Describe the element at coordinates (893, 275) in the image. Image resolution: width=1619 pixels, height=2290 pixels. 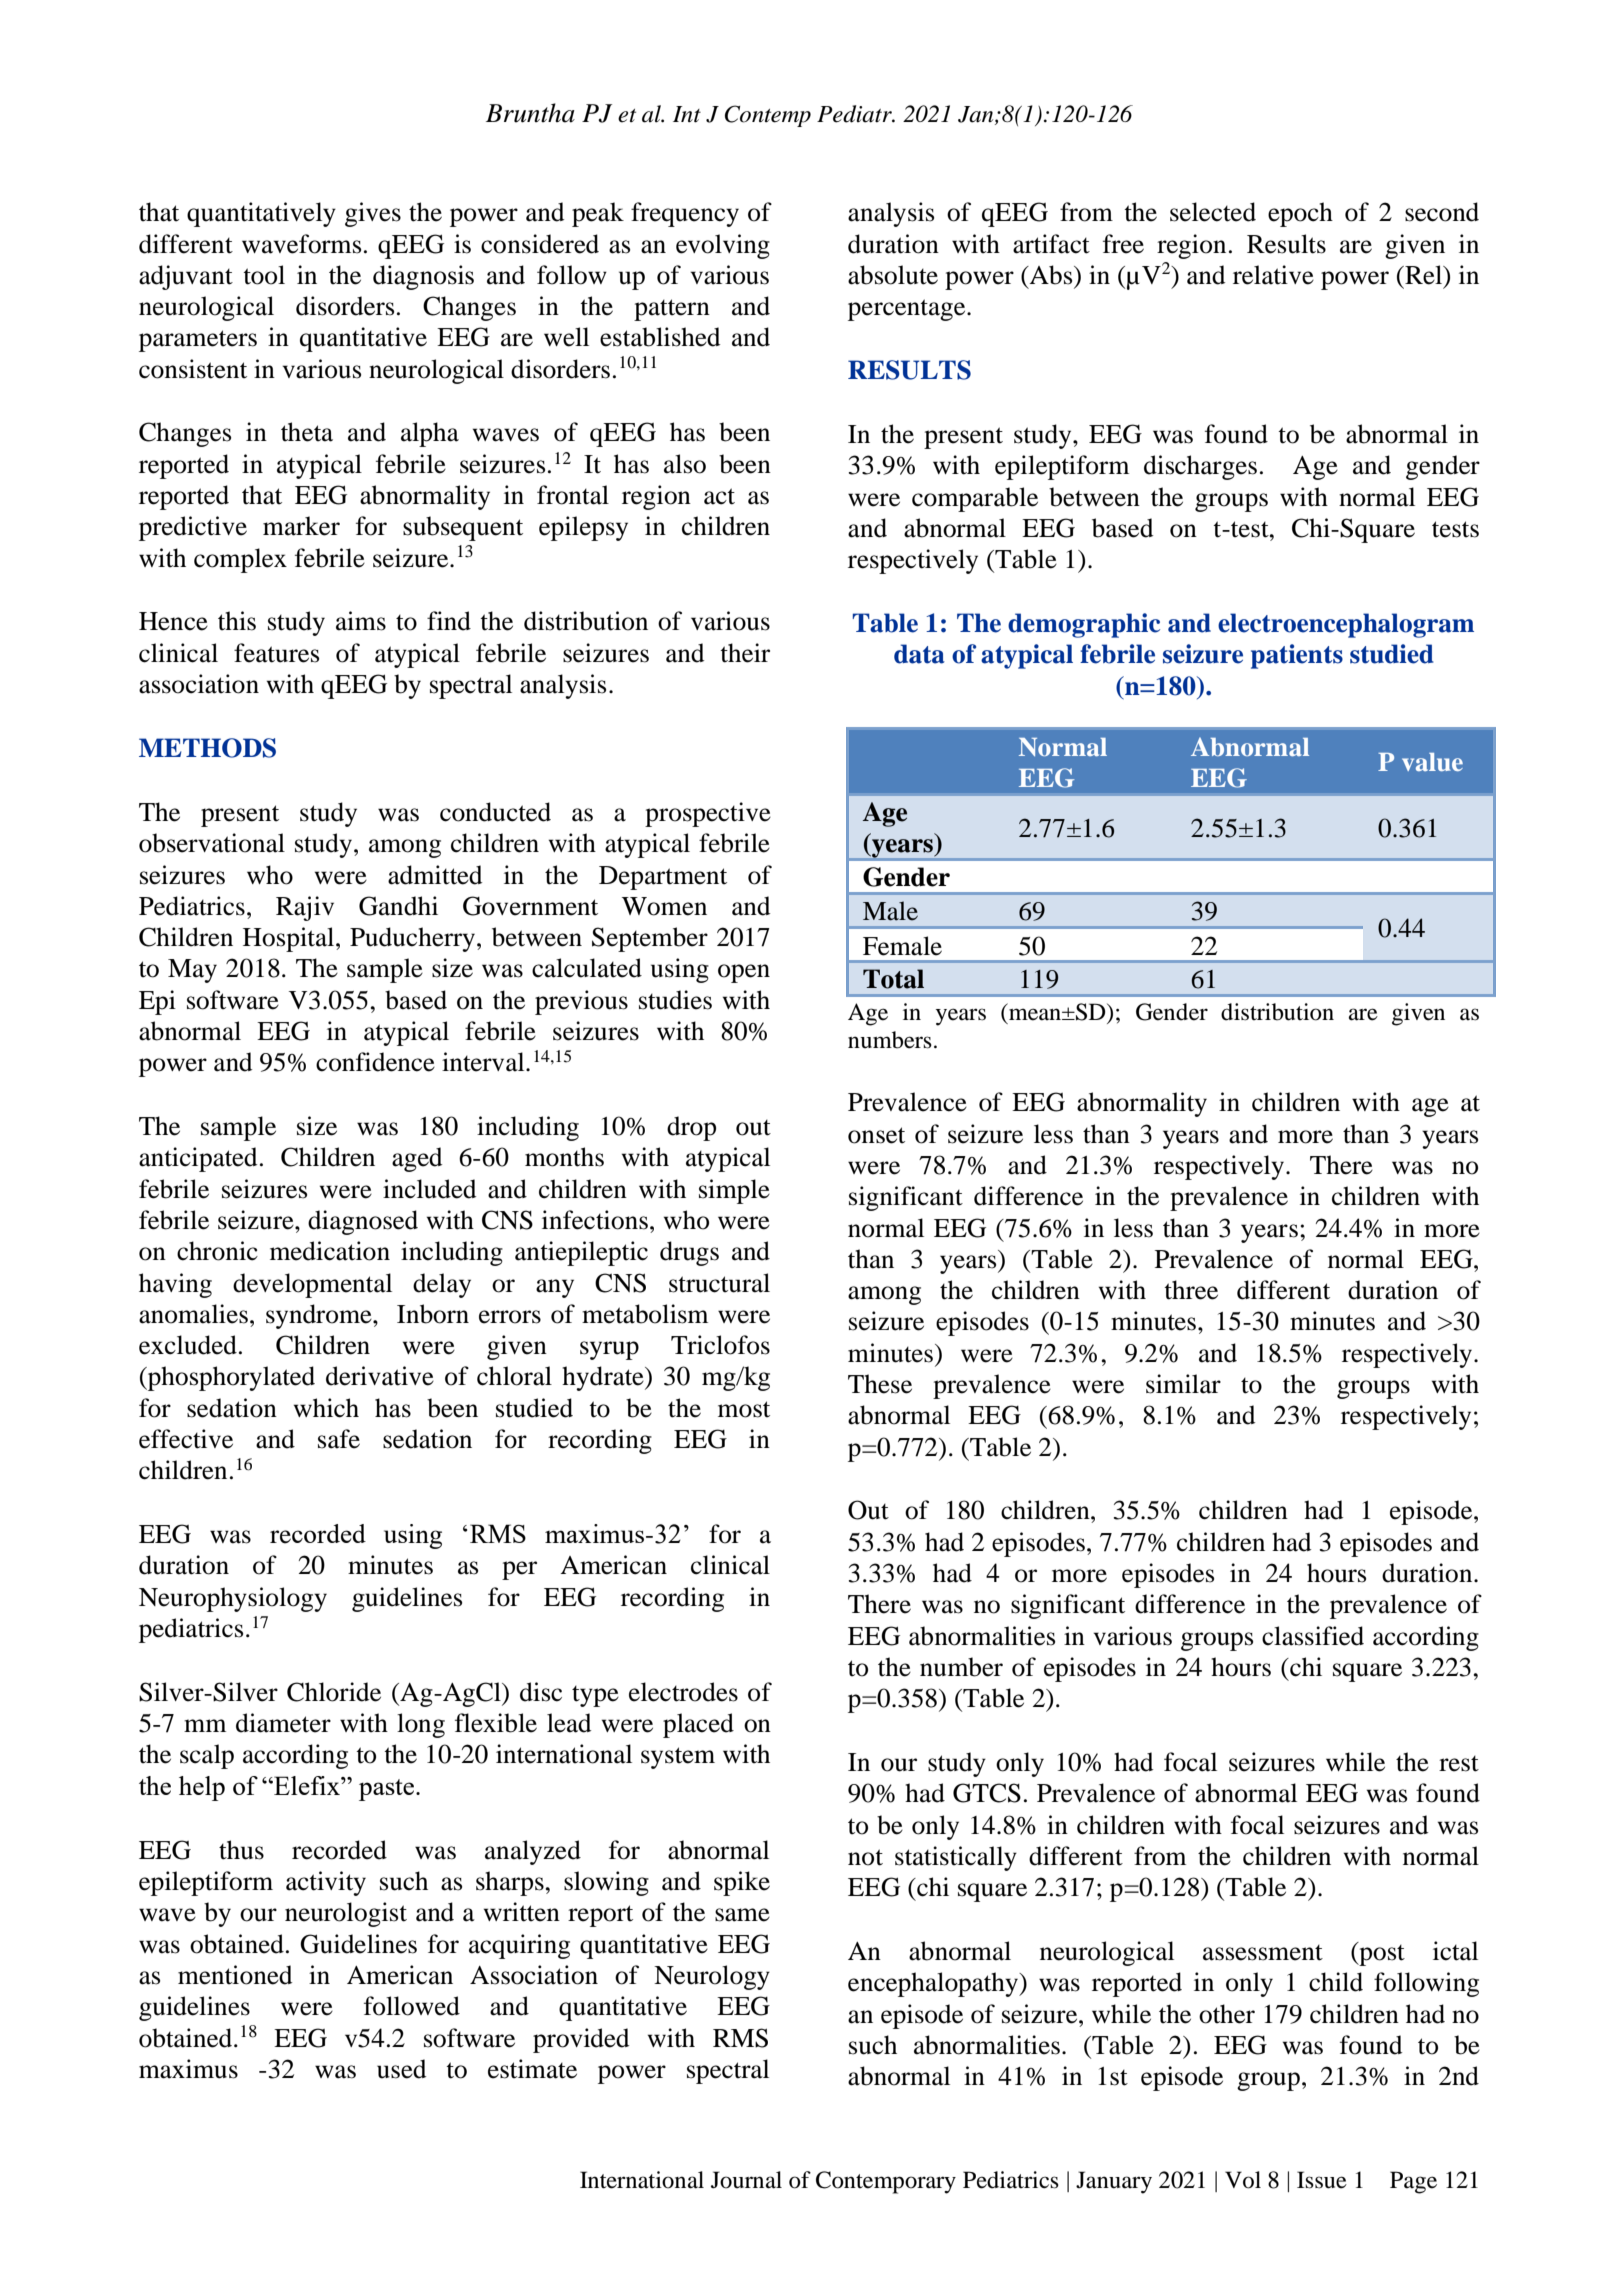
I see `absolute` at that location.
